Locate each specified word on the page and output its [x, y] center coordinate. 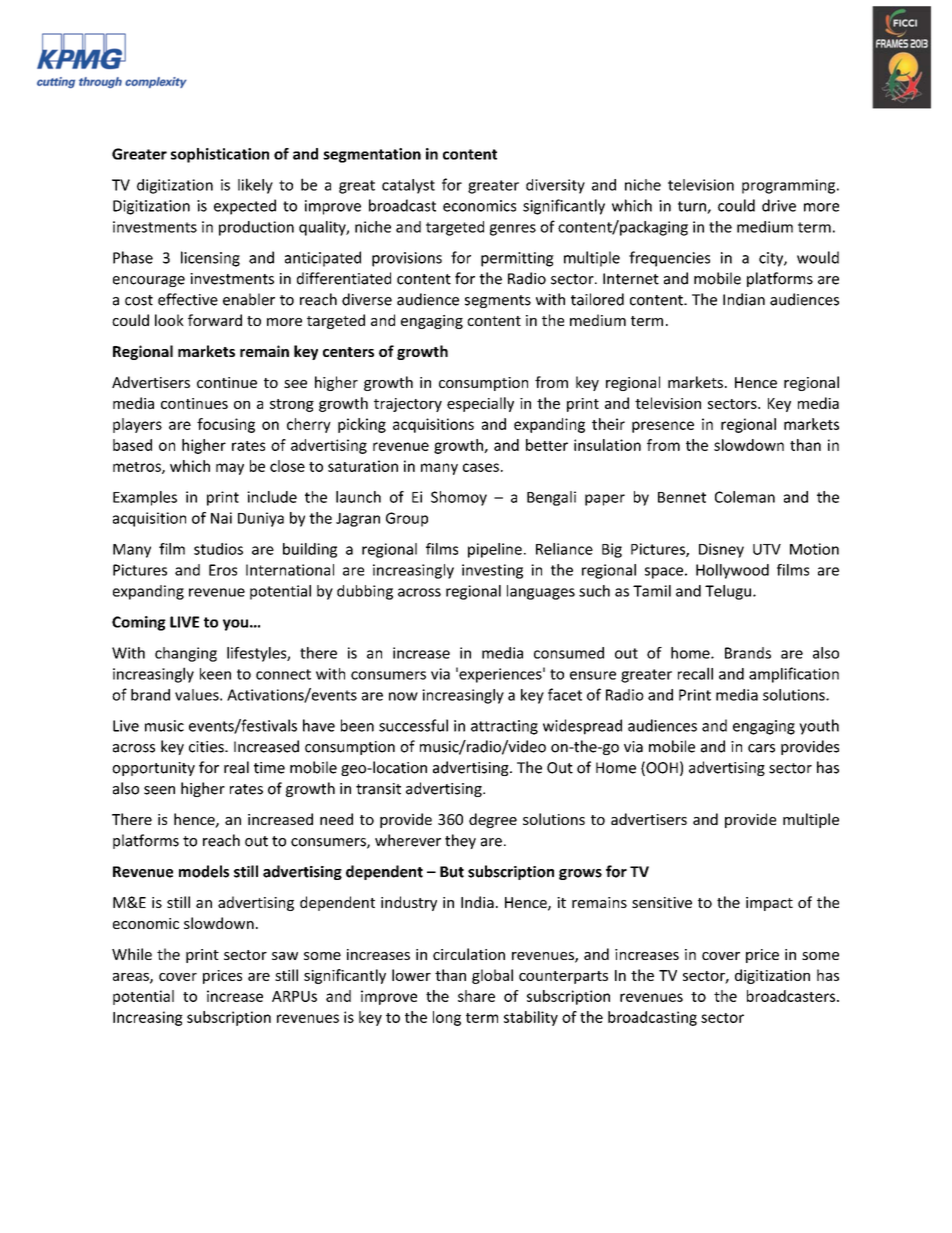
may [230, 469]
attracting [504, 727]
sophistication [220, 155]
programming [788, 186]
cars [761, 748]
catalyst [408, 186]
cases [481, 467]
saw [285, 956]
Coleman [745, 497]
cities [207, 747]
